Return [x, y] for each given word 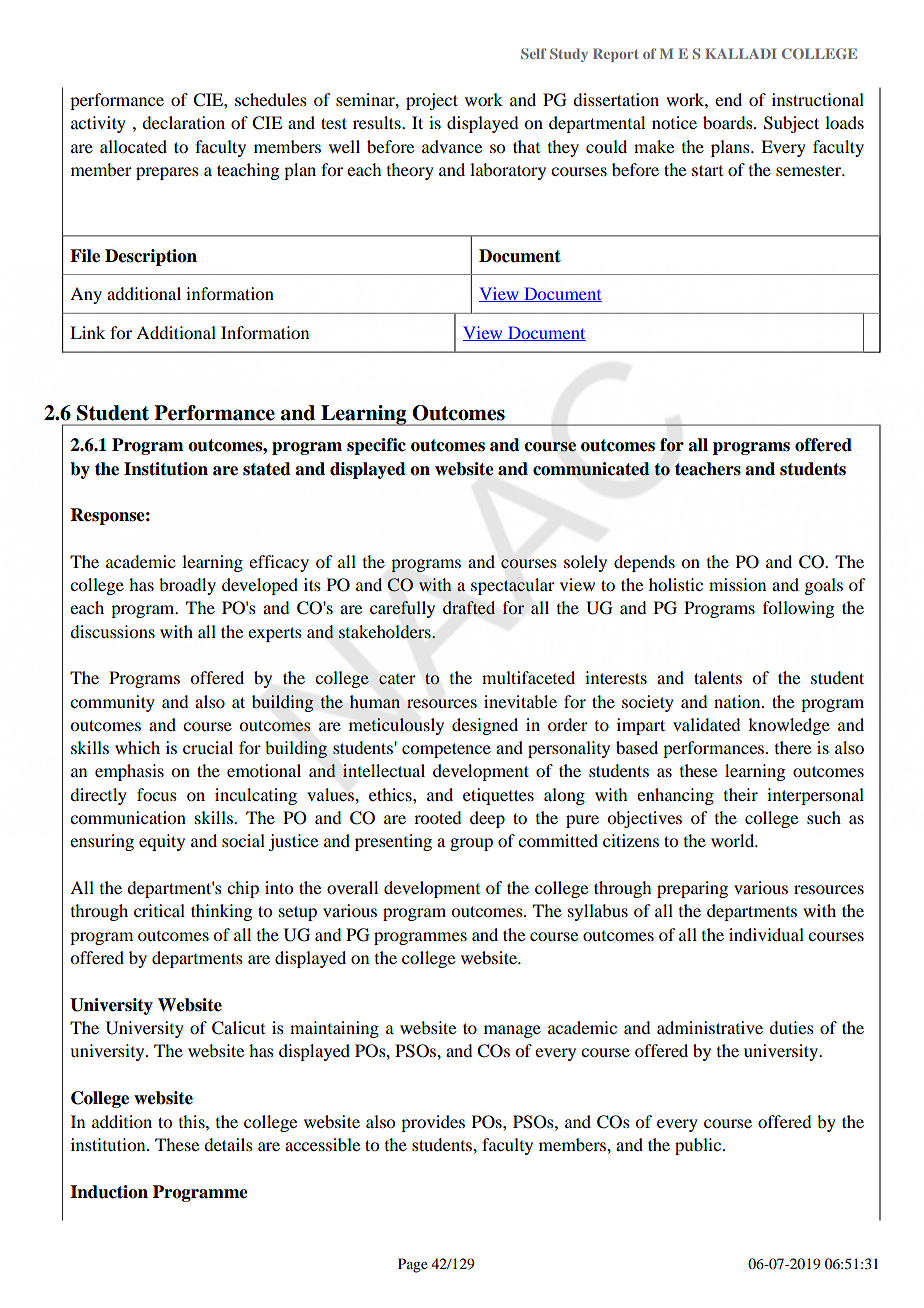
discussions [112, 631]
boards [729, 122]
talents [718, 677]
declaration [183, 122]
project [432, 101]
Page [413, 1265]
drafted [469, 607]
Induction [109, 1192]
